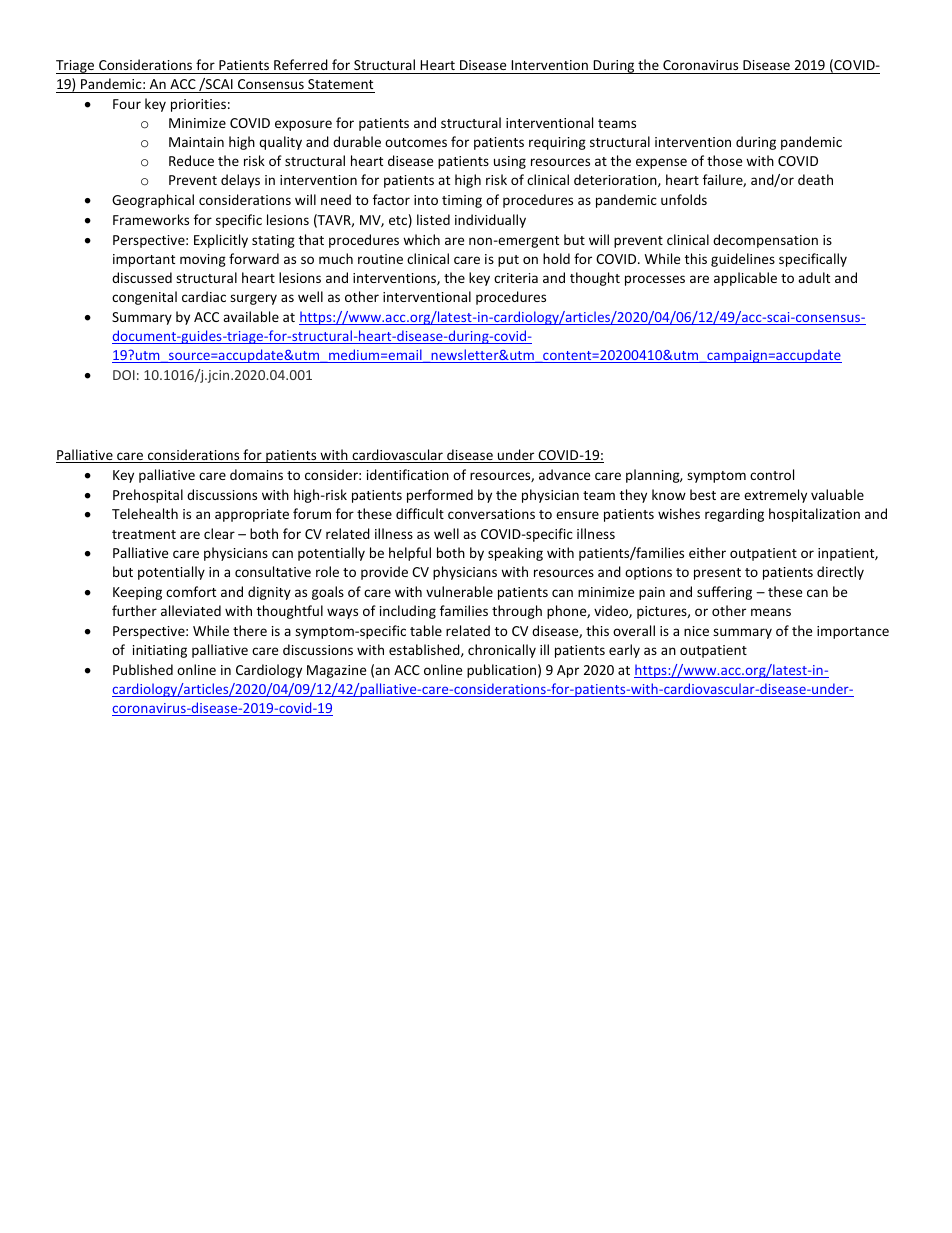  Describe the element at coordinates (516, 278) in the screenshot. I see `criteria` at that location.
